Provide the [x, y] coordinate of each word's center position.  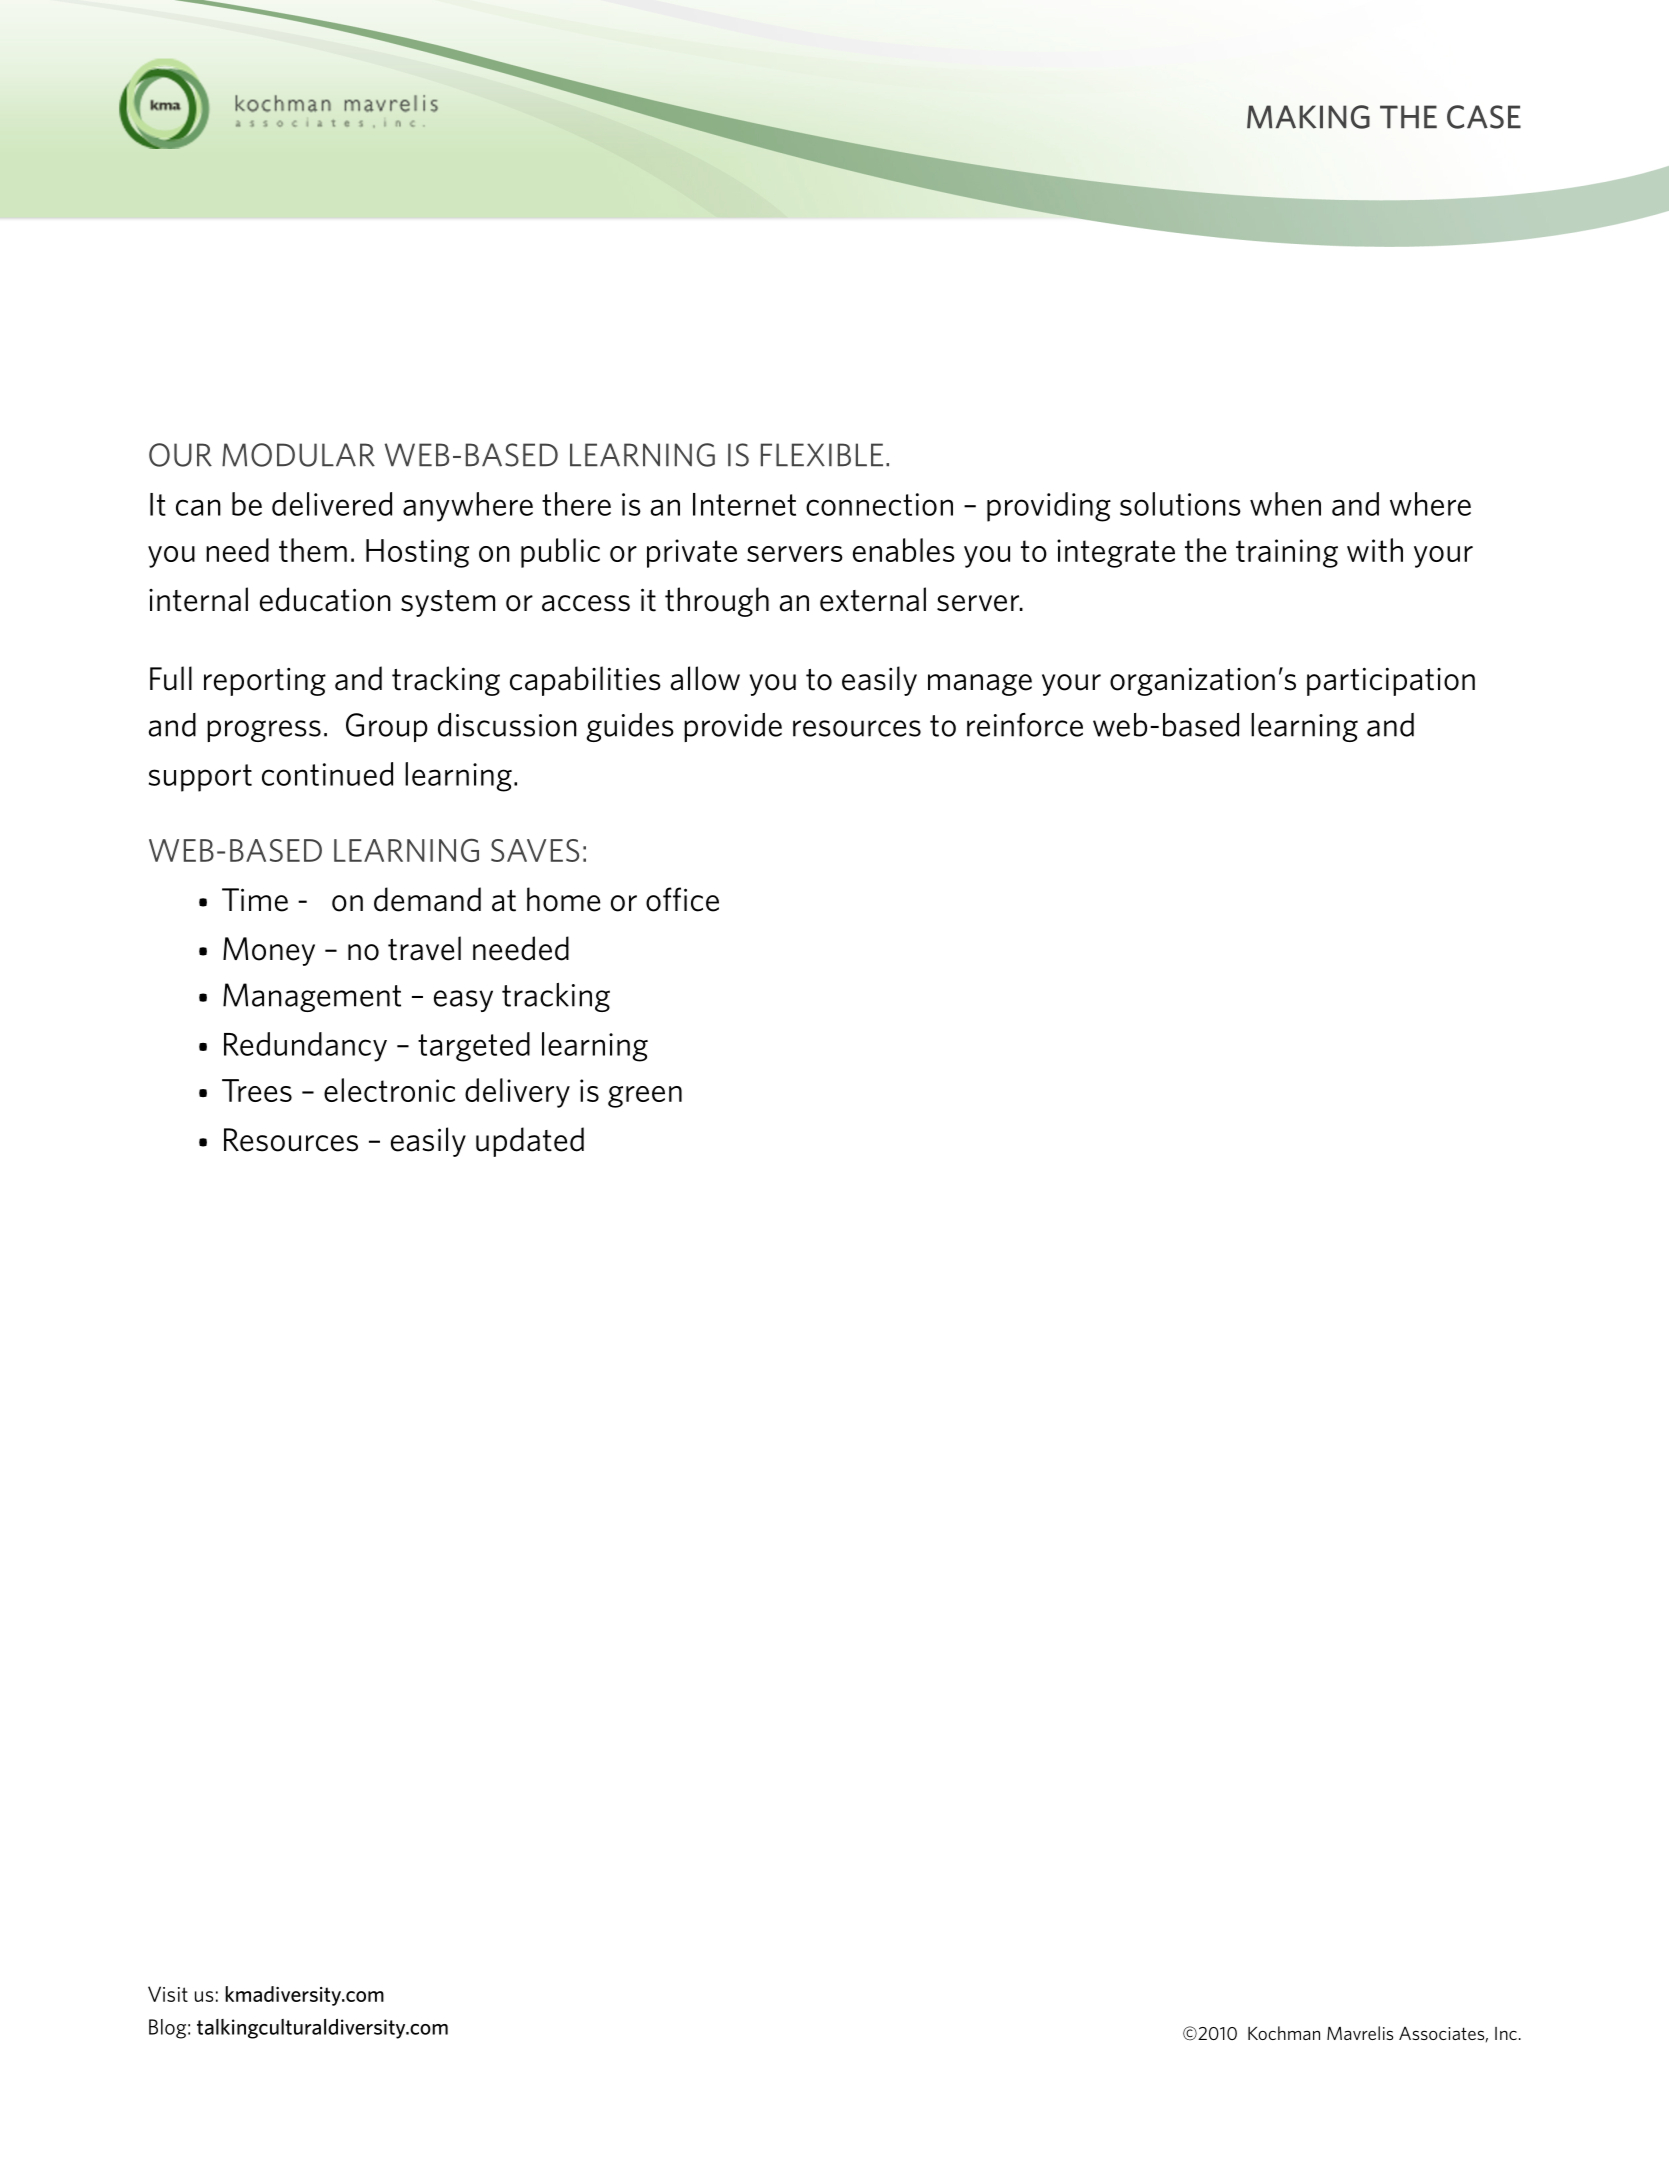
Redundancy [305, 1047]
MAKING [1308, 117]
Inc [1506, 2033]
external [873, 599]
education [325, 599]
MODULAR [298, 455]
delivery [517, 1093]
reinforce [1025, 725]
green [645, 1097]
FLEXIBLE [822, 455]
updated [530, 1142]
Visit [168, 1994]
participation [1391, 681]
